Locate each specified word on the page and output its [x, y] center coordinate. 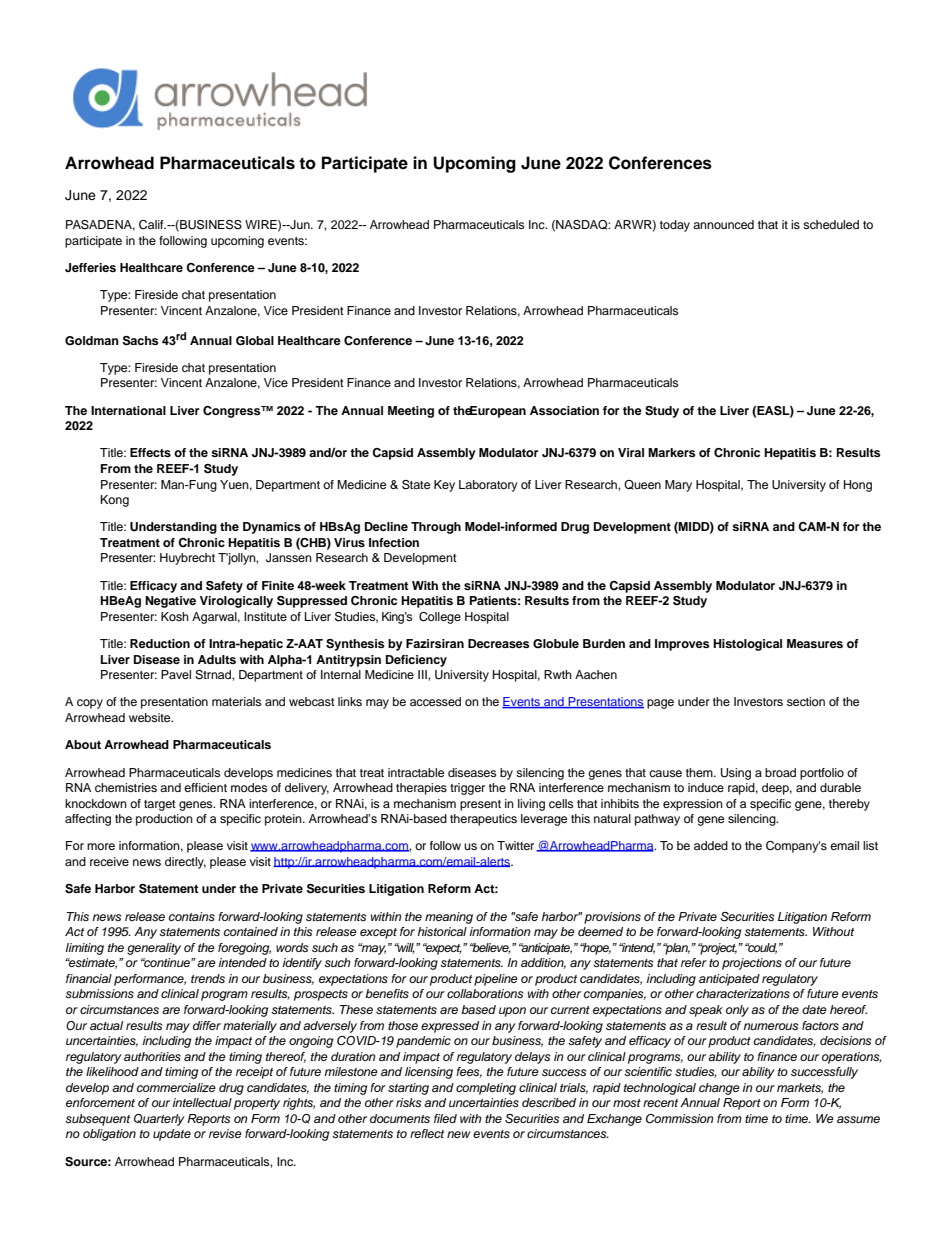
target [160, 805]
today [675, 226]
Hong [858, 486]
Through [436, 528]
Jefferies [90, 267]
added [711, 845]
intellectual [202, 1102]
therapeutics [483, 820]
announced [723, 224]
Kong [115, 501]
